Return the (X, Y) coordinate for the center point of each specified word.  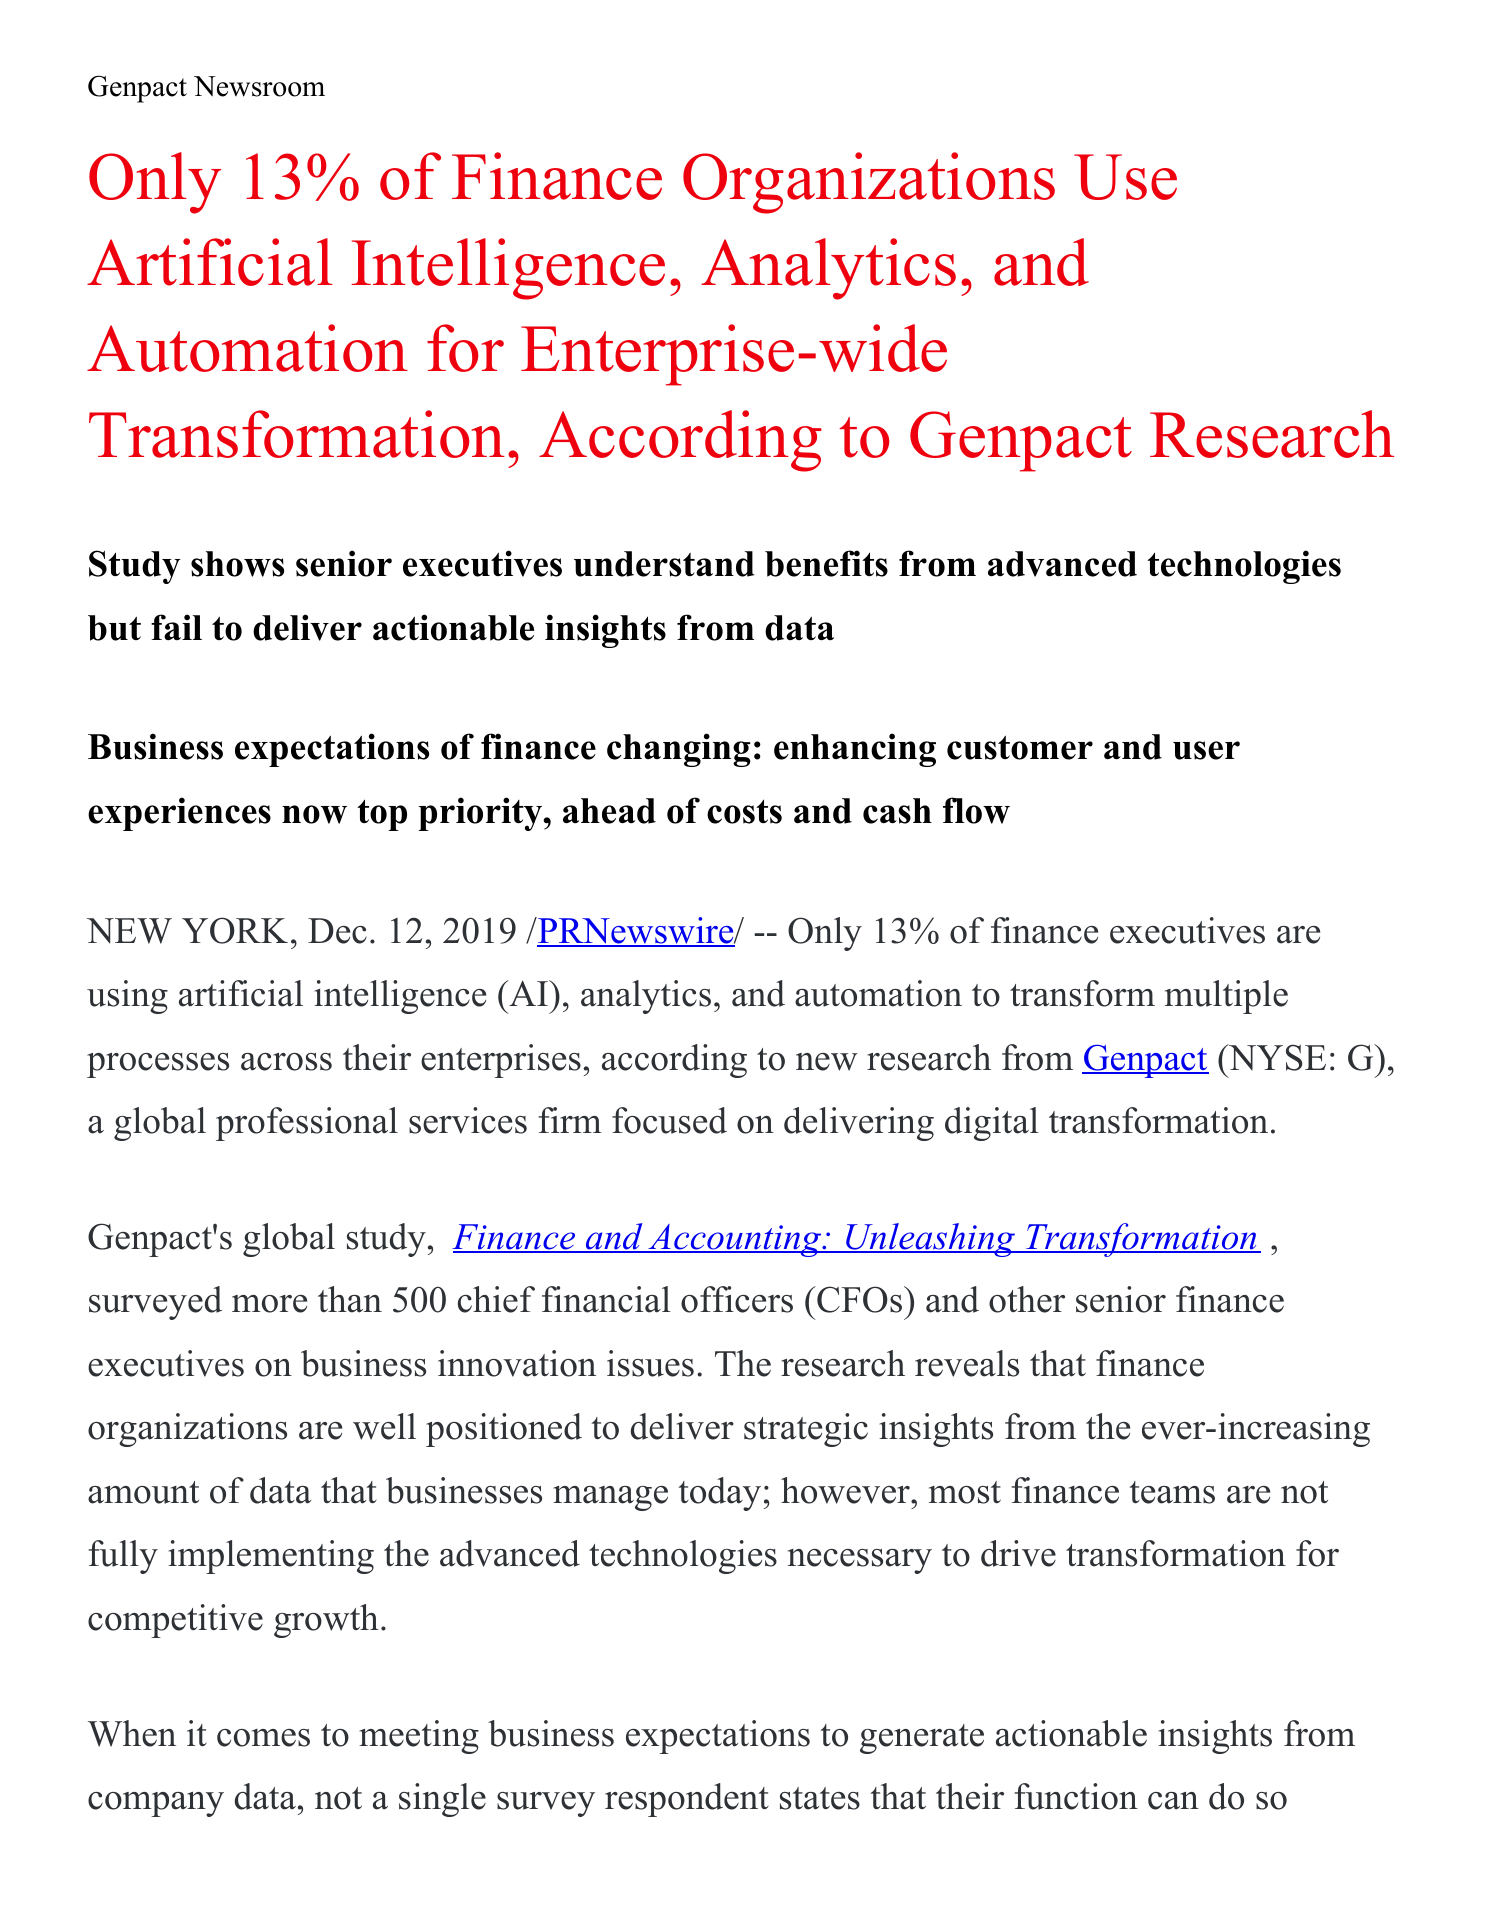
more (269, 1304)
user (1206, 750)
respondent (687, 1800)
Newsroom (259, 86)
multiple (1226, 997)
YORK (235, 930)
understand (664, 564)
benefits (826, 563)
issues (650, 1363)
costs (744, 811)
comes (263, 1738)
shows (237, 564)
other (1027, 1299)
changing (679, 750)
